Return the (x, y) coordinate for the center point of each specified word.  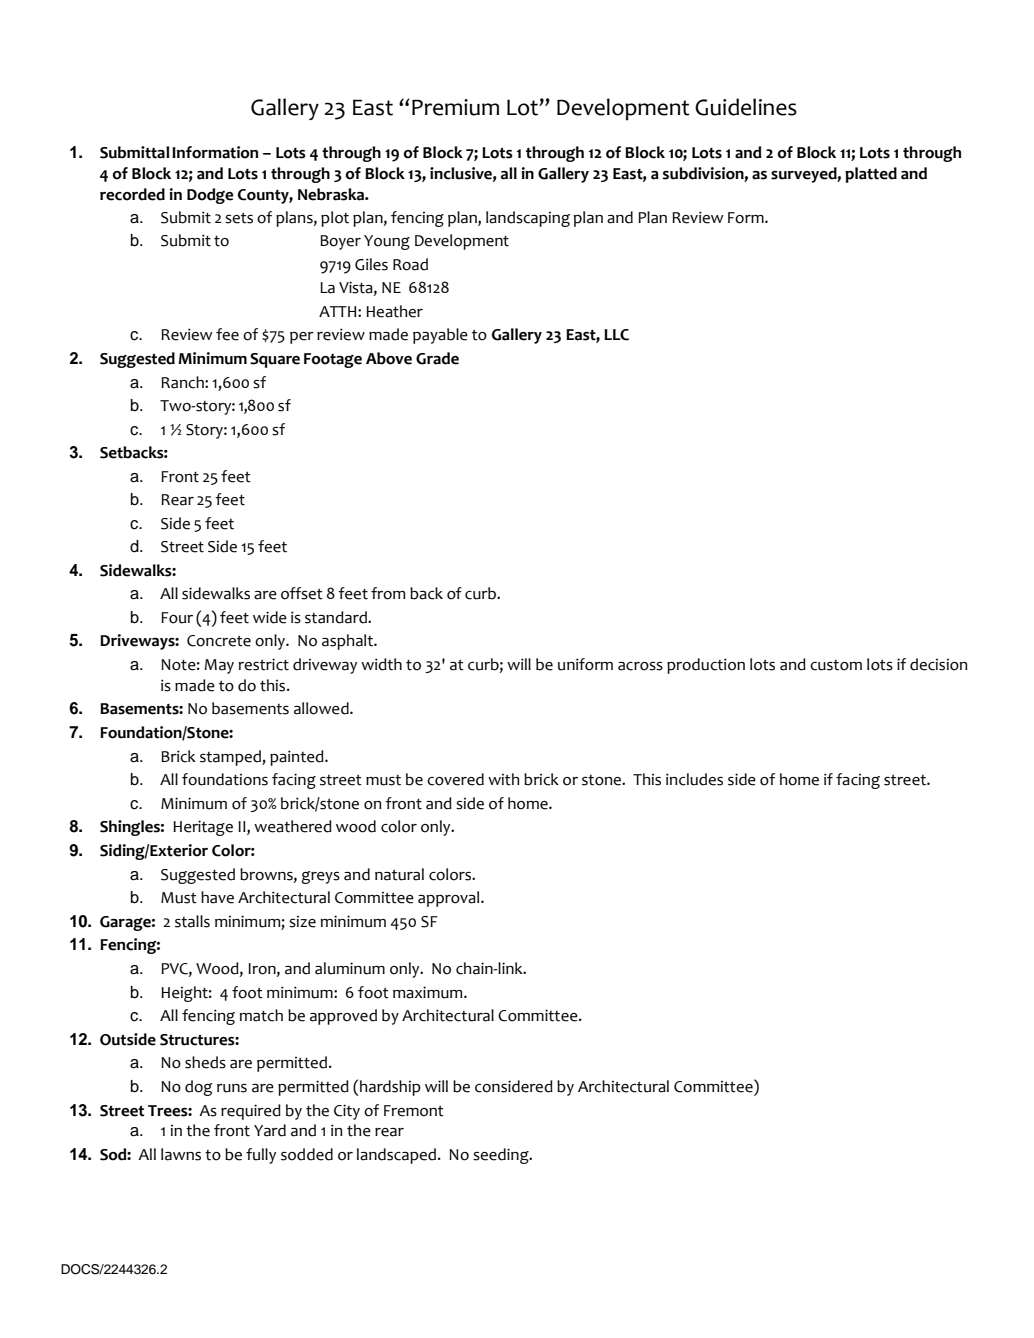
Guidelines (746, 107)
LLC (616, 335)
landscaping (528, 219)
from (388, 593)
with (503, 779)
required (251, 1112)
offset (302, 593)
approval (450, 899)
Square (275, 360)
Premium (455, 107)
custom (836, 665)
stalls (192, 921)
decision (938, 664)
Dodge (210, 196)
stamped (231, 758)
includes (694, 779)
